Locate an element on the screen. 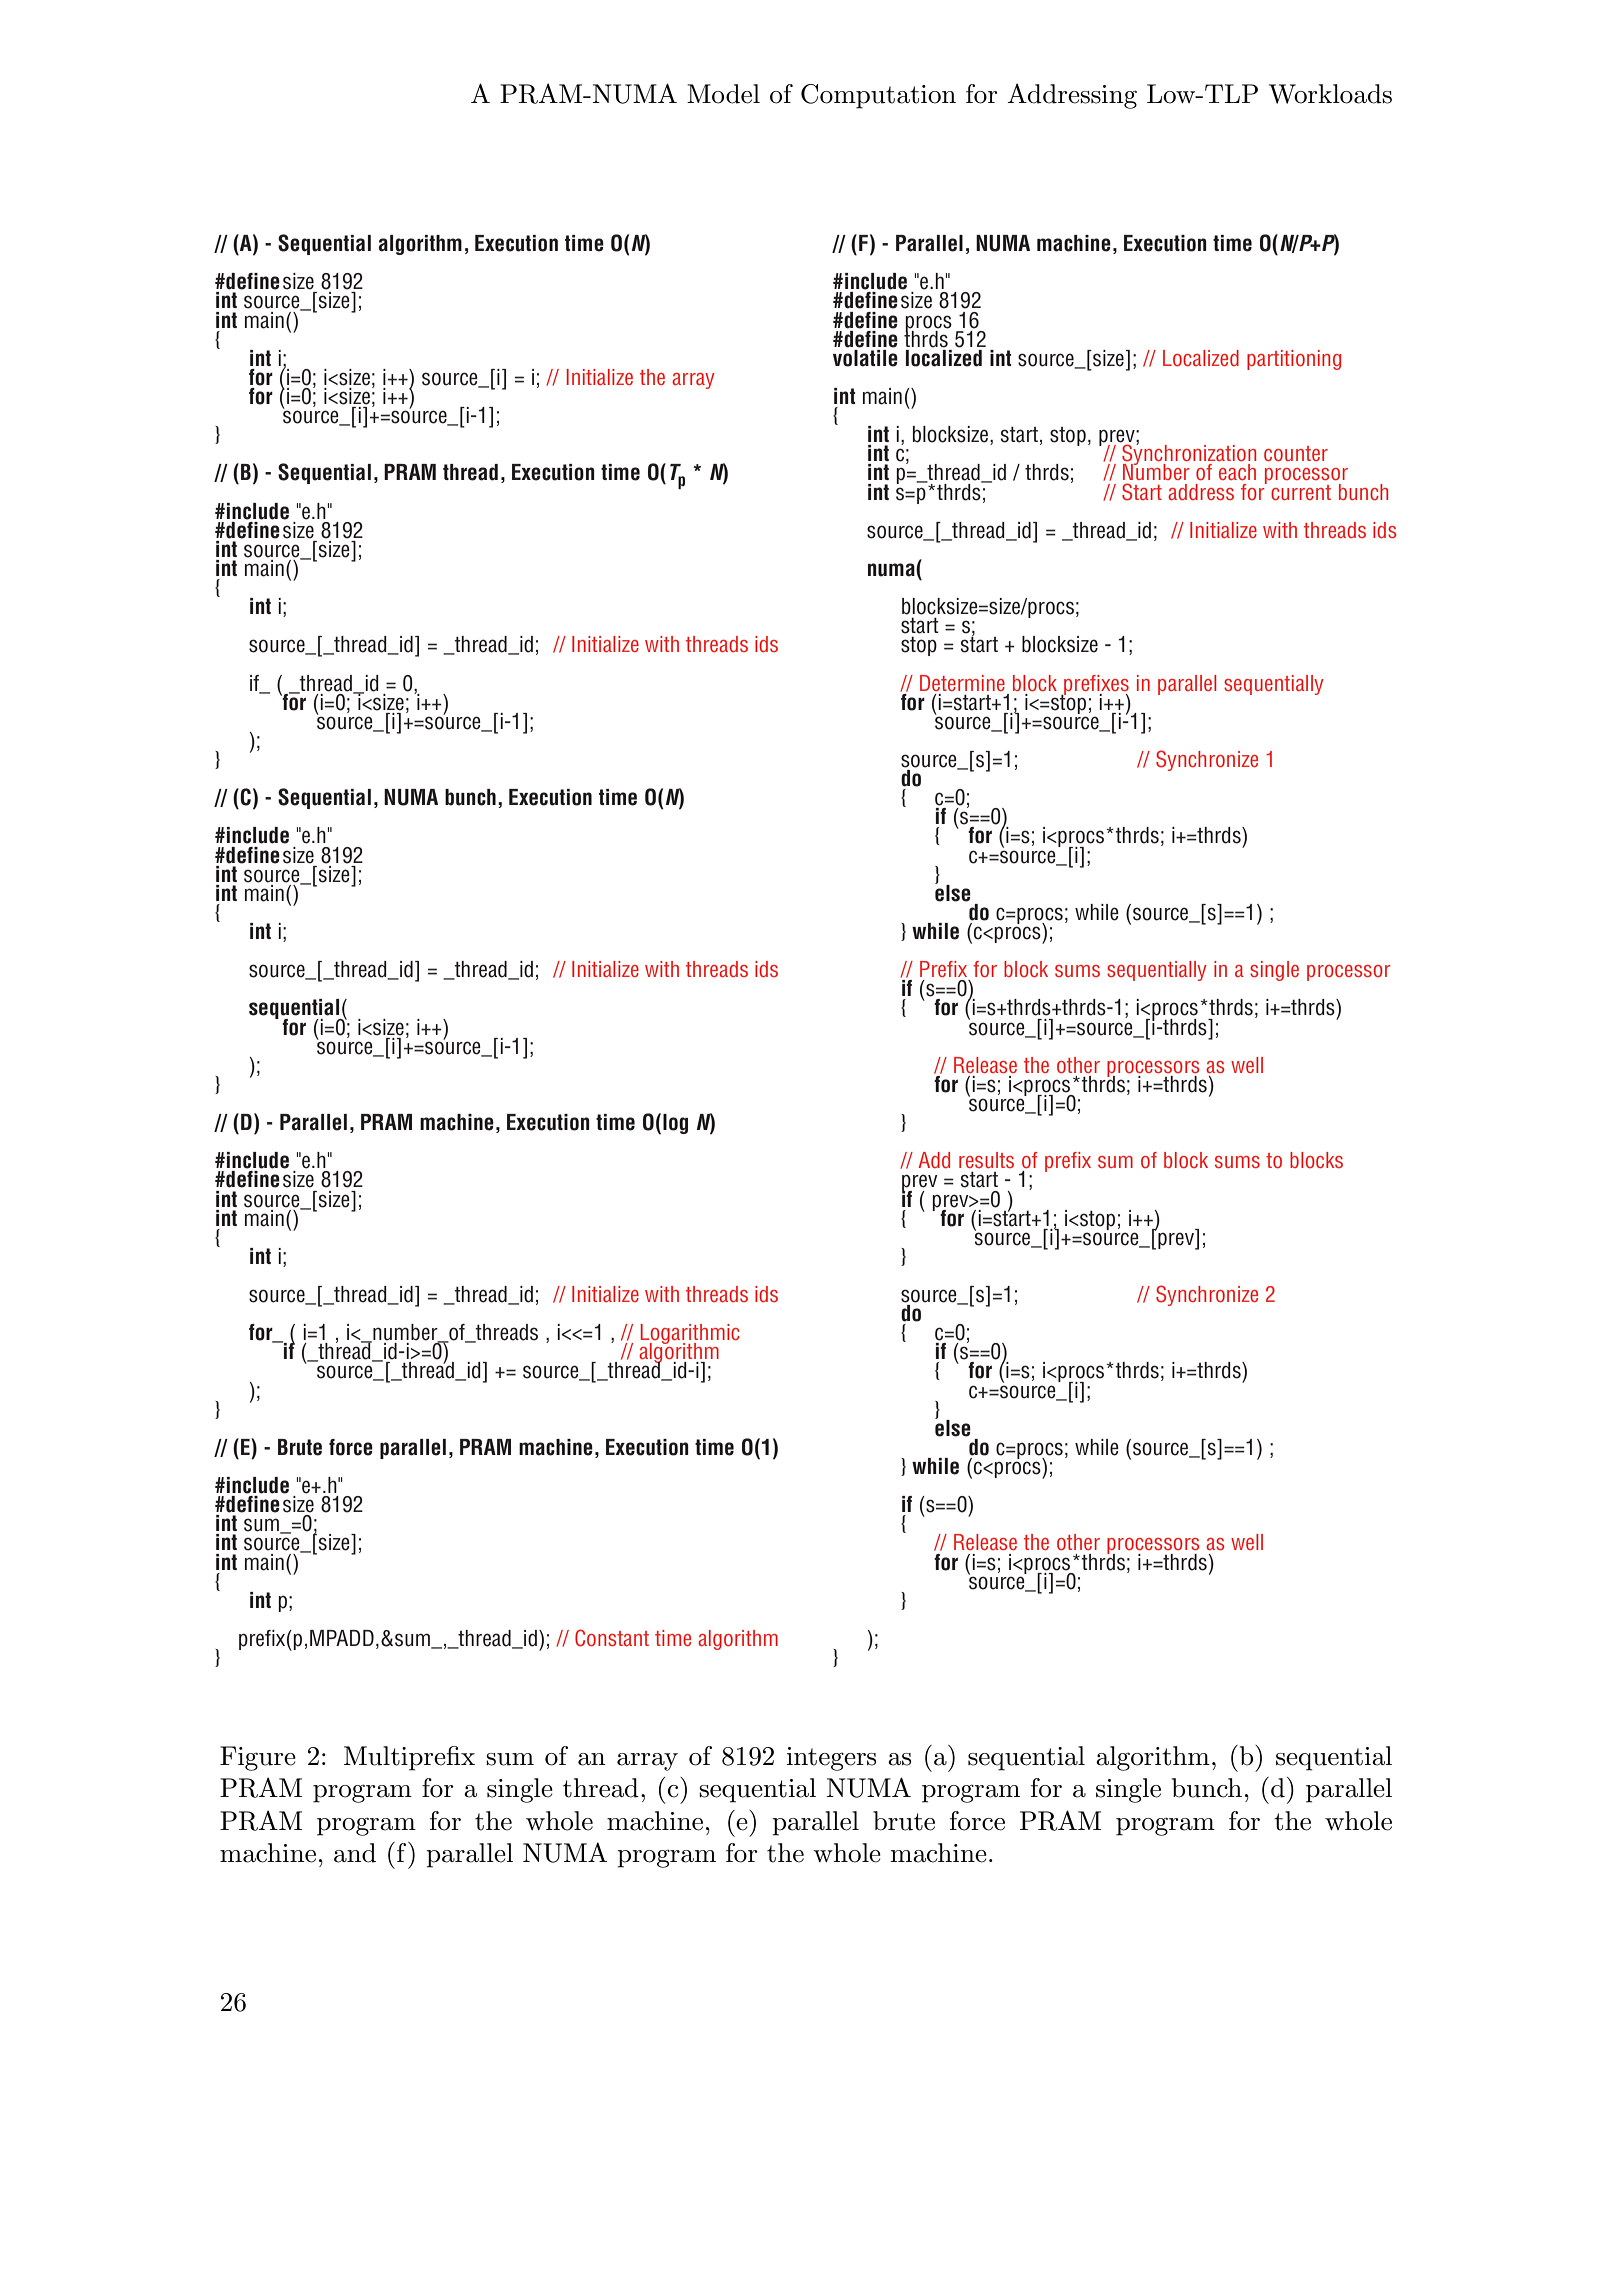  Determine is located at coordinates (962, 683).
